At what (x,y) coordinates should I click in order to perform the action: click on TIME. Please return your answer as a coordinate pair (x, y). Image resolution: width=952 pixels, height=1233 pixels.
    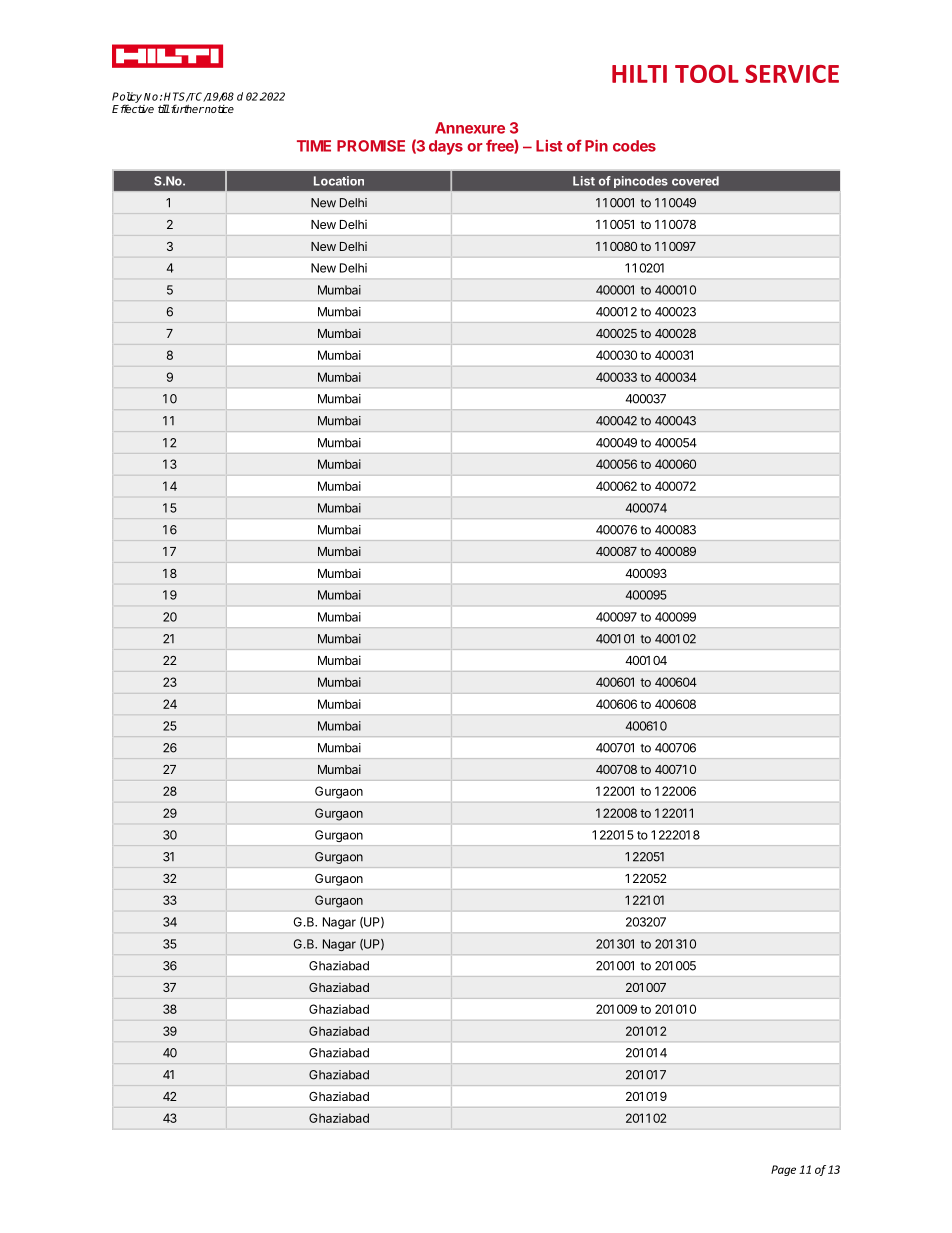
    Looking at the image, I should click on (314, 146).
